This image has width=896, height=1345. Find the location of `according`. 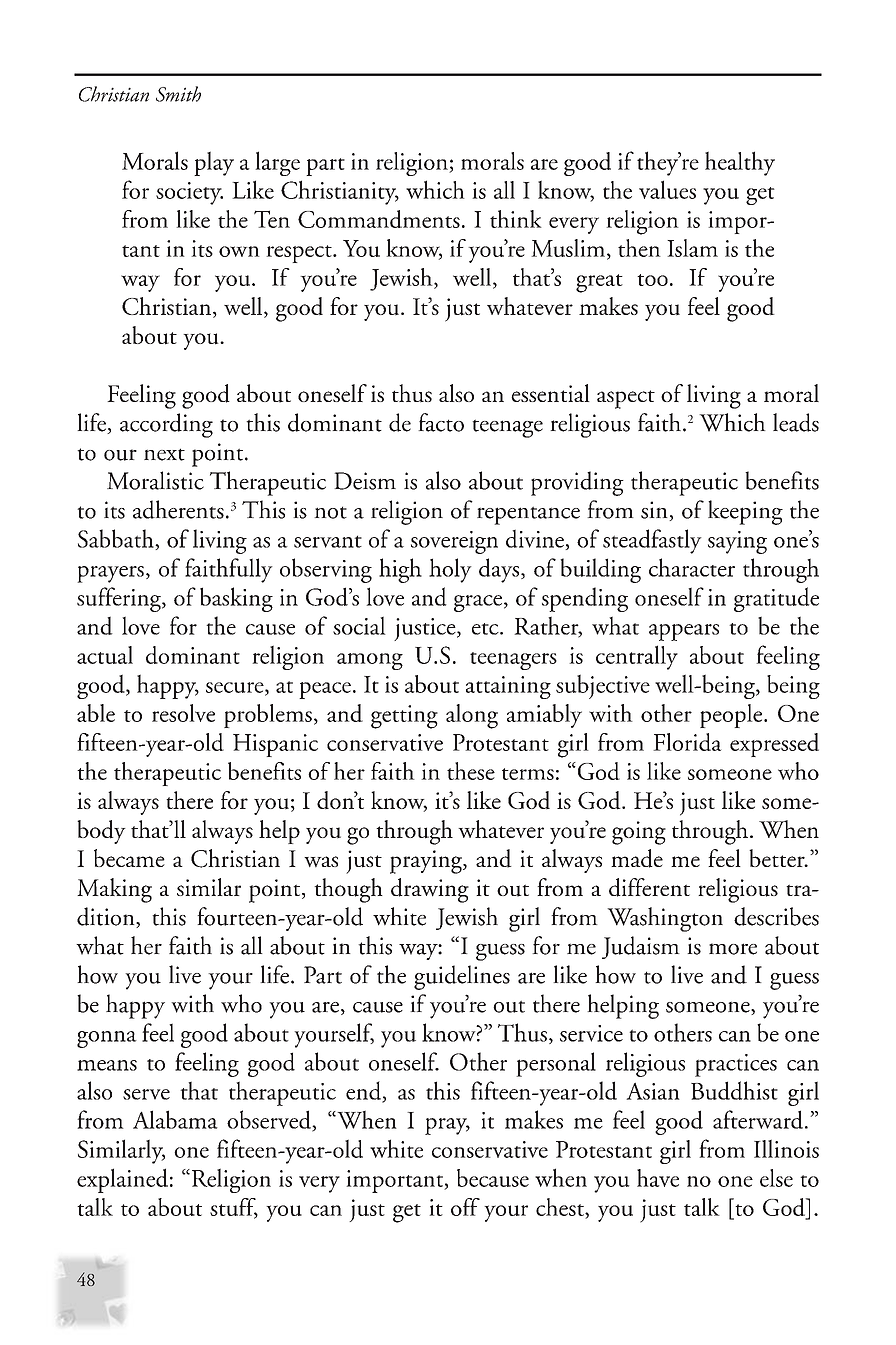

according is located at coordinates (166, 425).
